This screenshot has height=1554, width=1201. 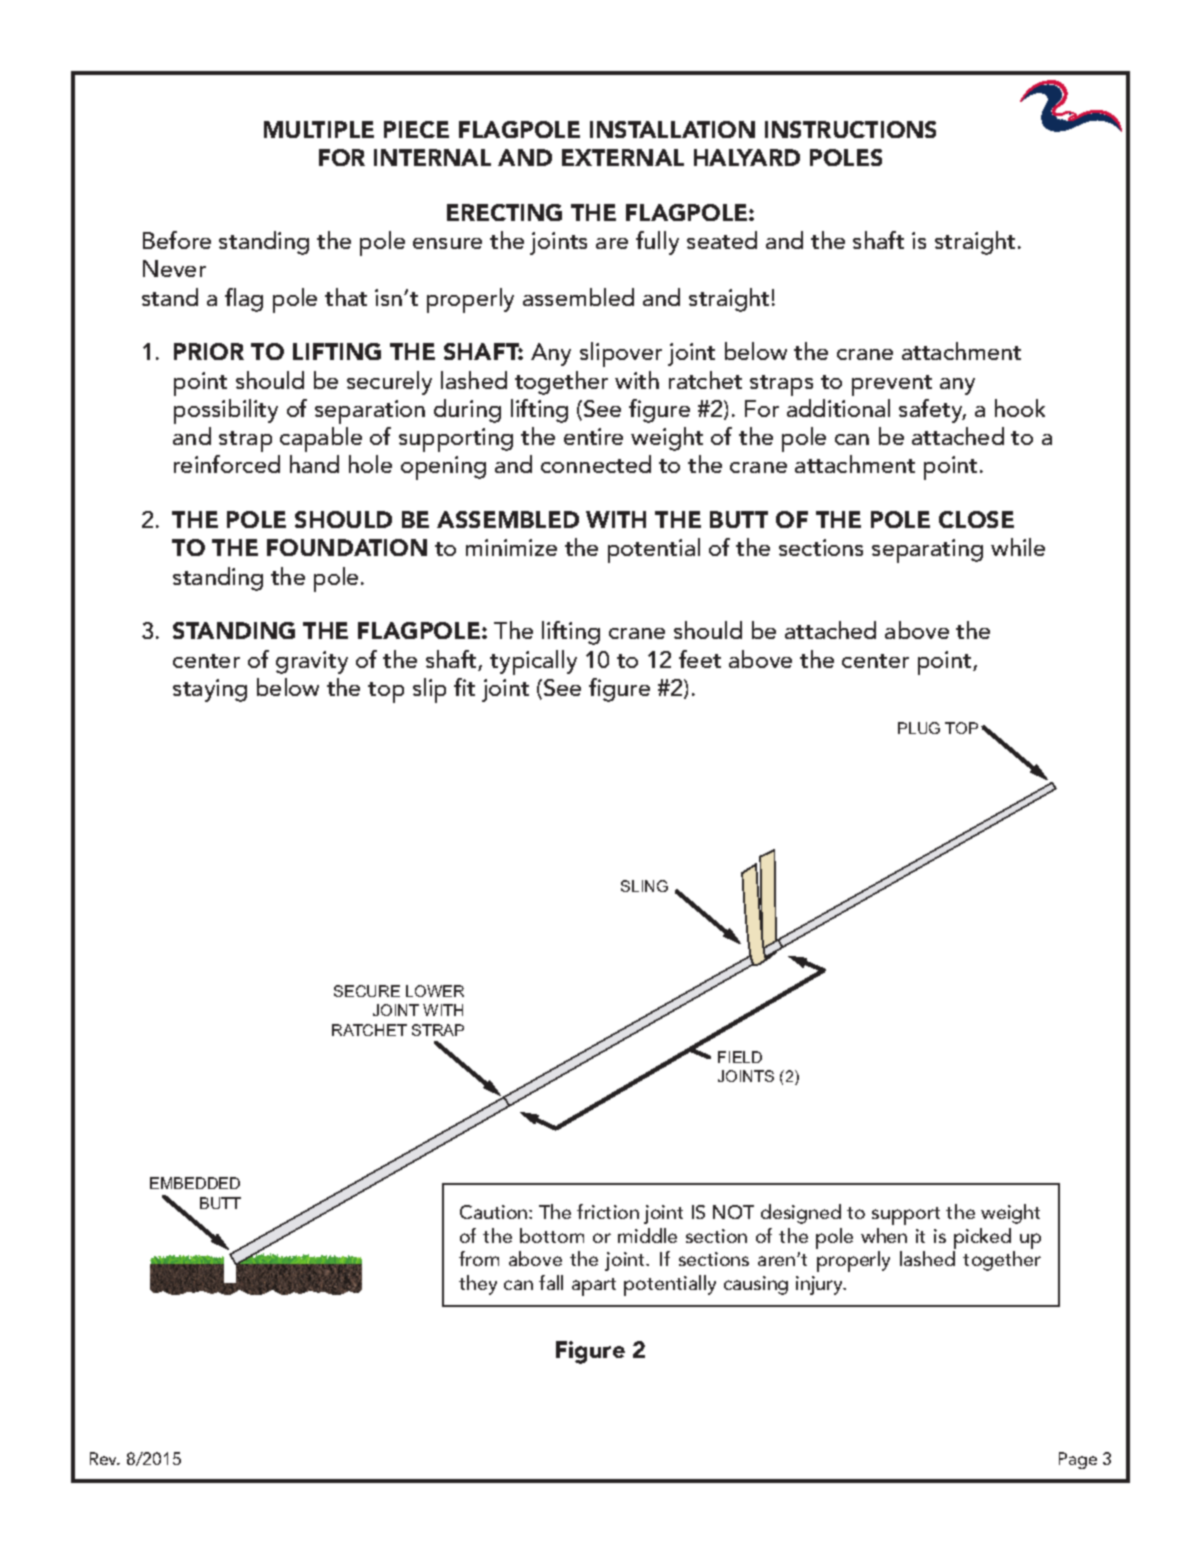 What do you see at coordinates (608, 1211) in the screenshot?
I see `friction` at bounding box center [608, 1211].
